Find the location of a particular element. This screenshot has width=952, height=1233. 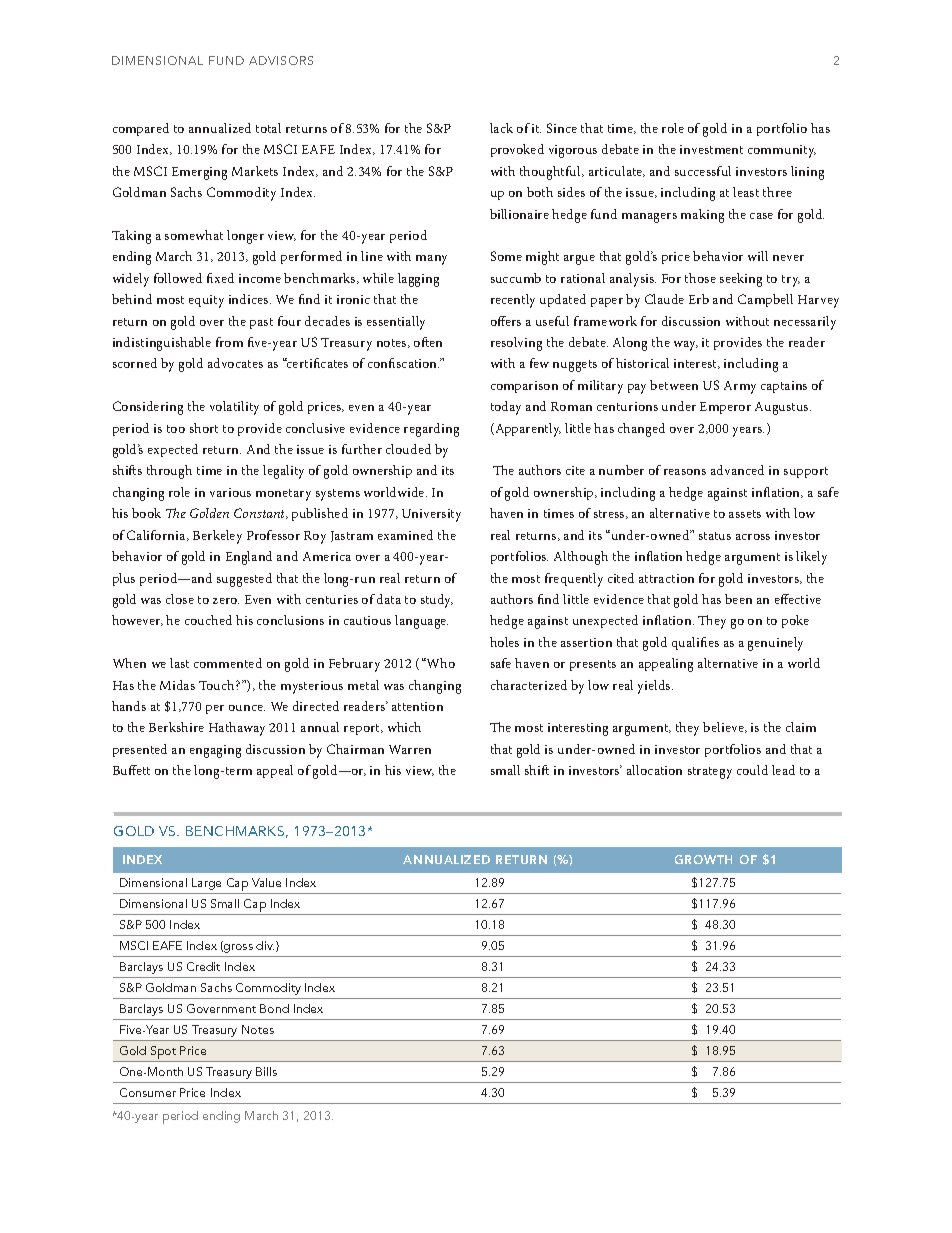

investment is located at coordinates (711, 149).
